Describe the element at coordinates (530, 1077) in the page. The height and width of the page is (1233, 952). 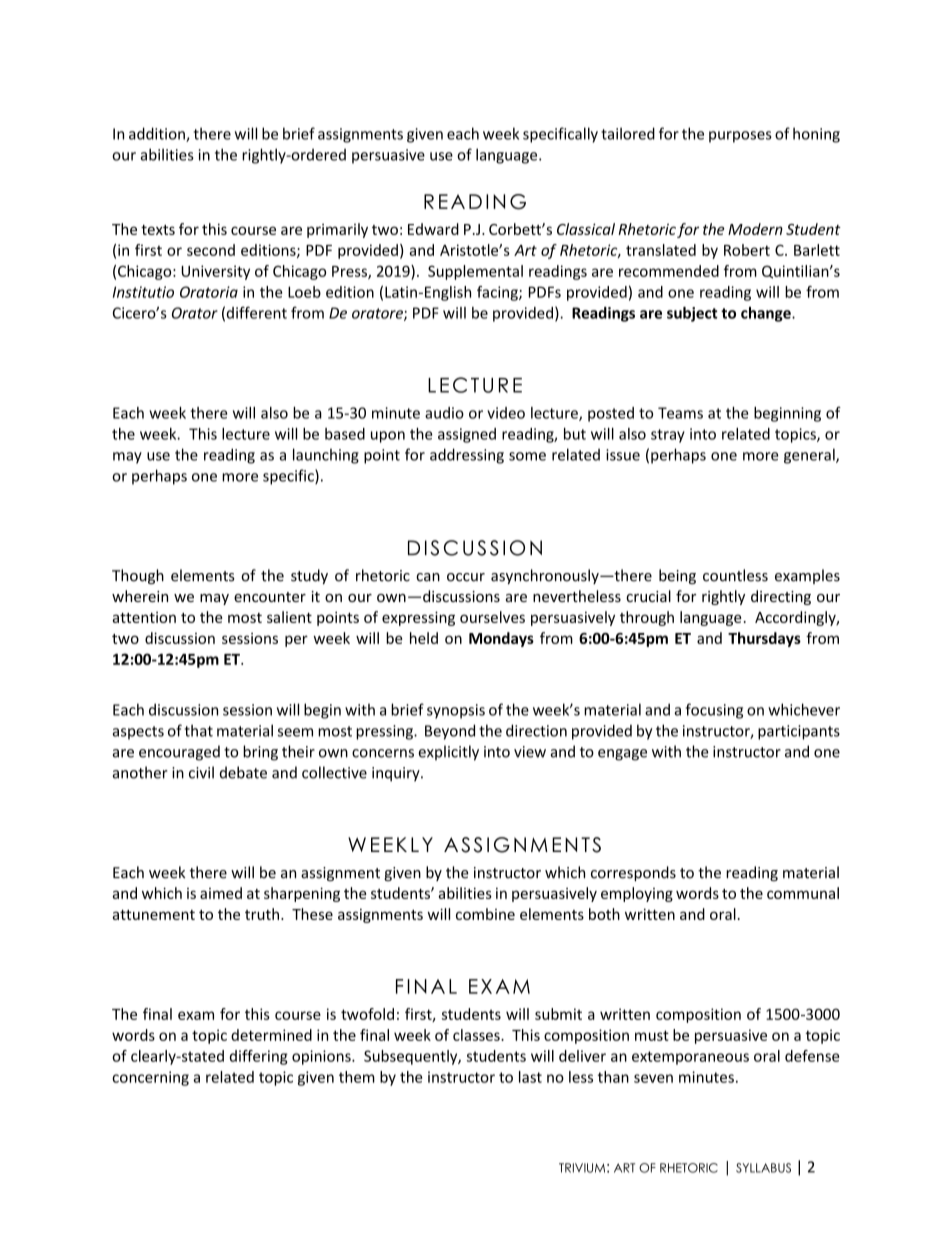
I see `last` at that location.
